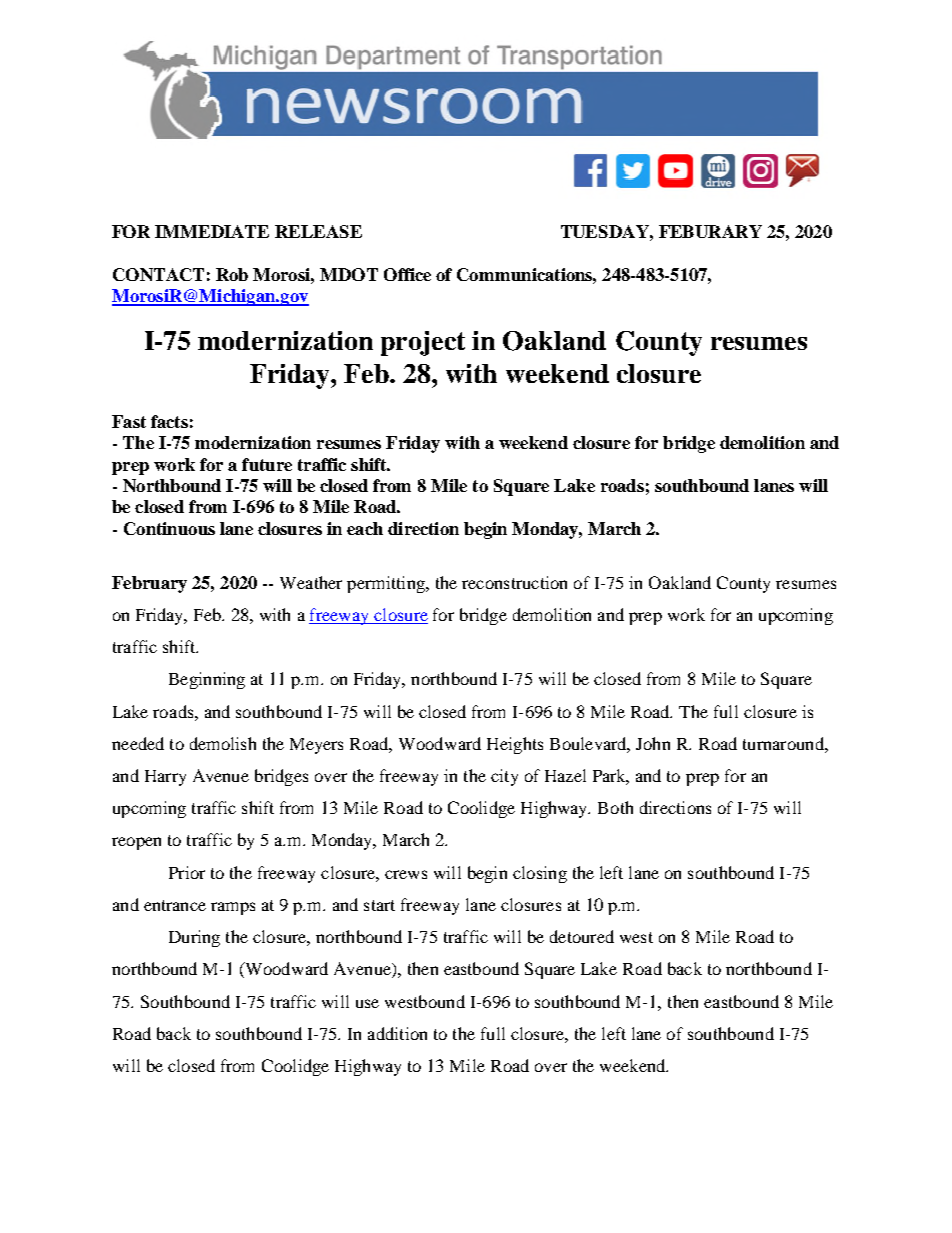  I want to click on detoured, so click(582, 936).
